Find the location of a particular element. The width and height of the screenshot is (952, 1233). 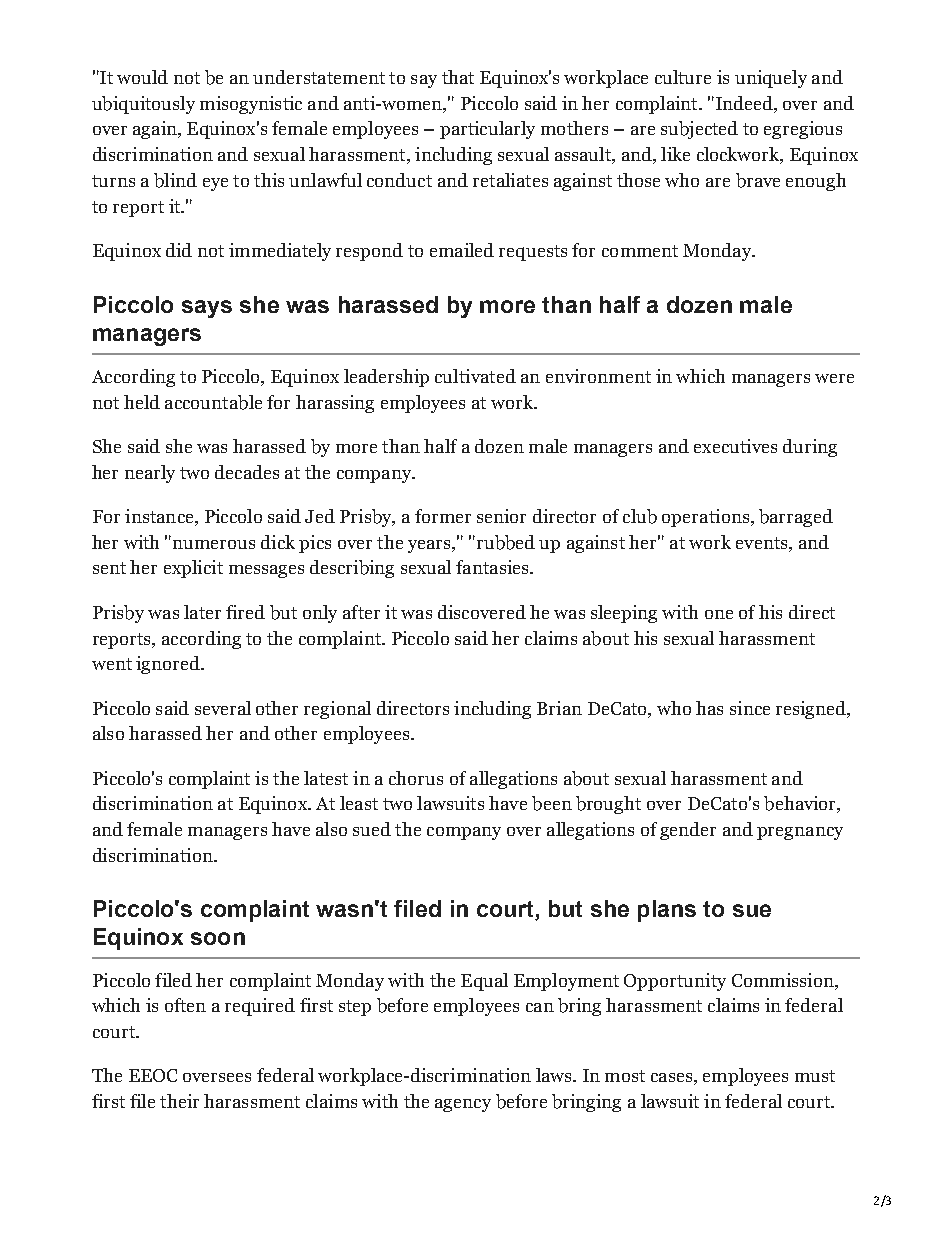

Indeed is located at coordinates (744, 103).
